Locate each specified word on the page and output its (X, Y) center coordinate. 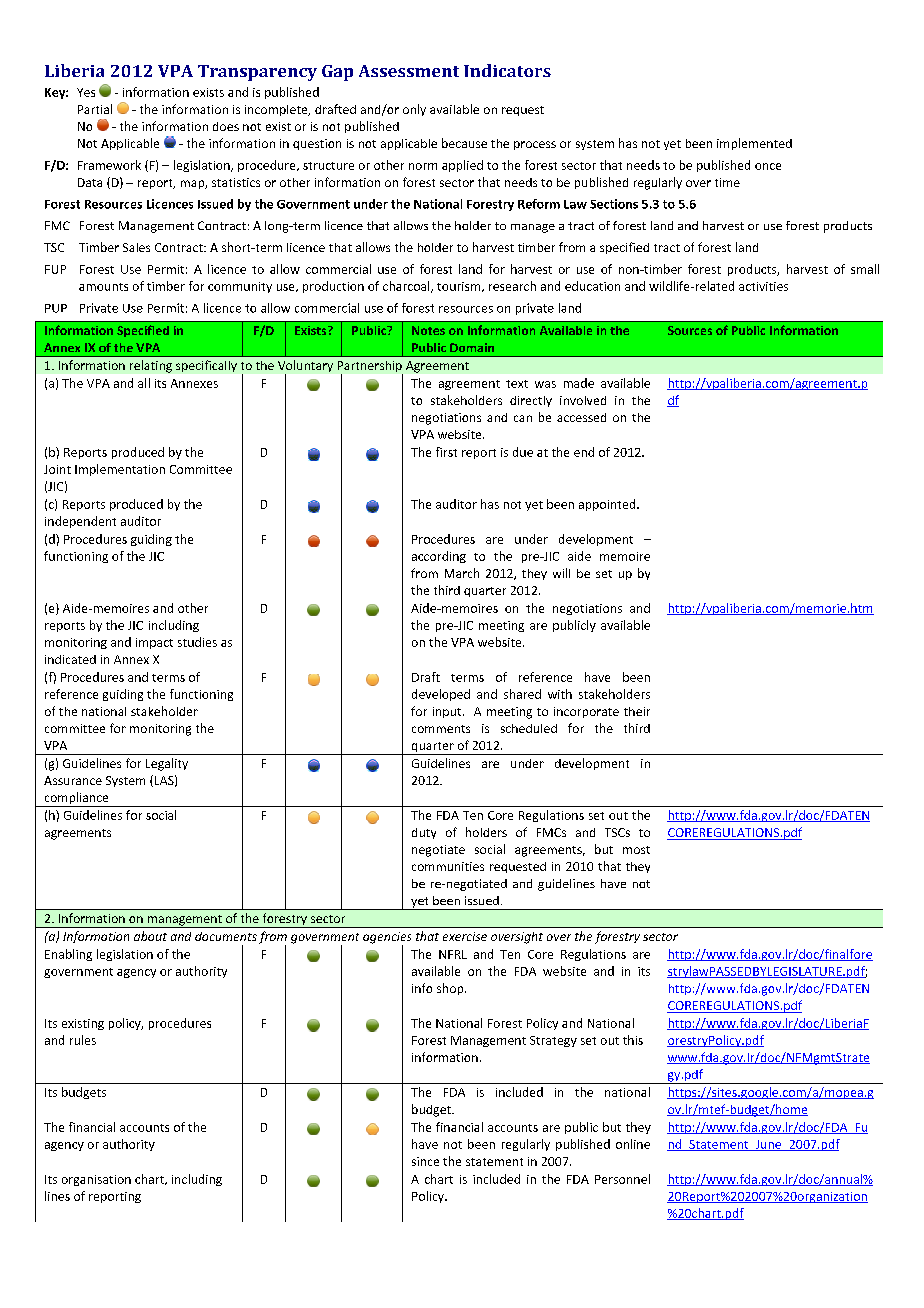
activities (763, 286)
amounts (103, 287)
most (636, 850)
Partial (95, 109)
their (637, 711)
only (414, 110)
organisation (96, 1180)
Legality (167, 764)
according (439, 557)
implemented (754, 144)
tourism (460, 287)
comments (441, 729)
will (561, 573)
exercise (465, 936)
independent (80, 522)
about (150, 936)
